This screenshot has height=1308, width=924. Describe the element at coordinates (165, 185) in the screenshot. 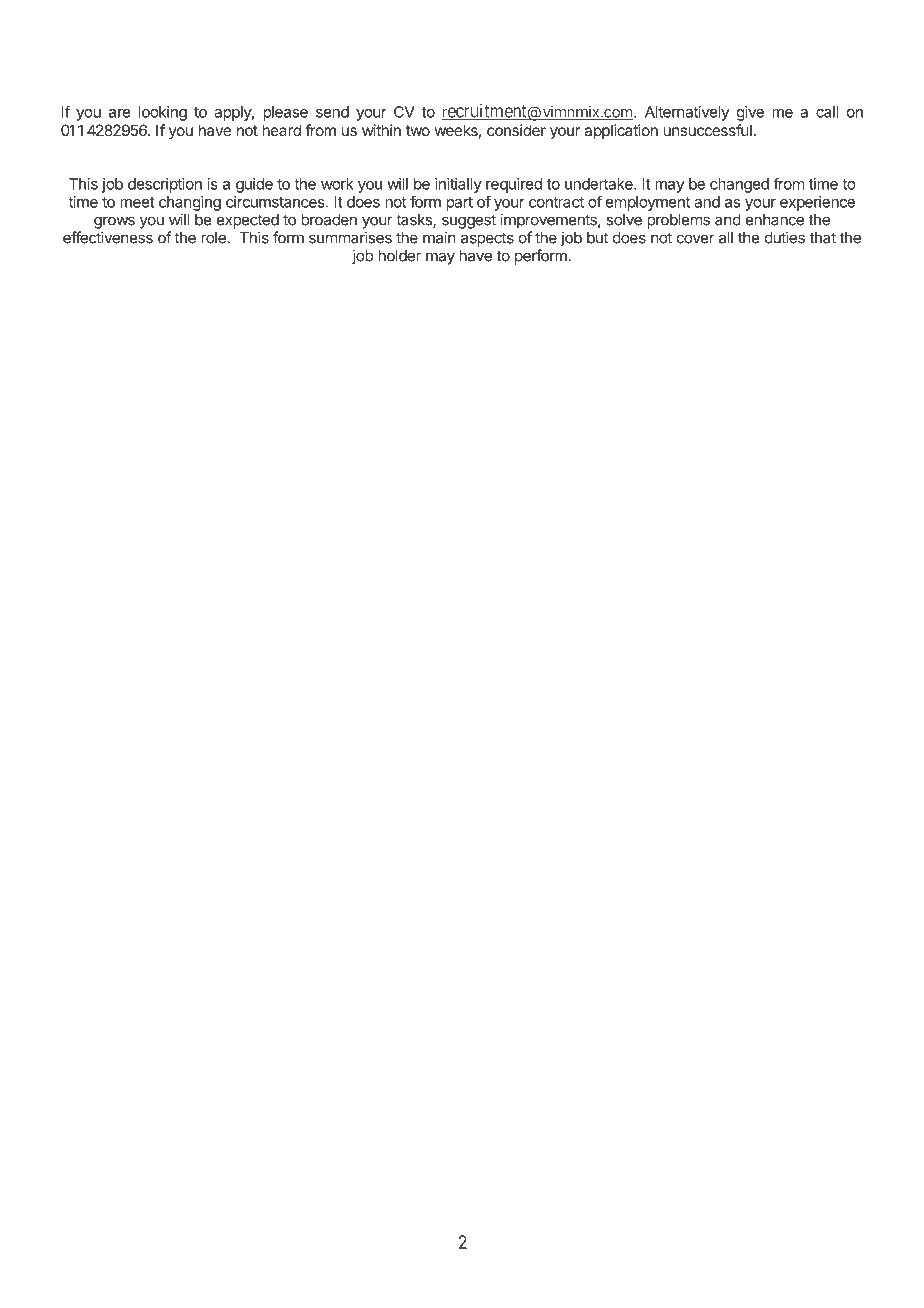

I see `description` at that location.
